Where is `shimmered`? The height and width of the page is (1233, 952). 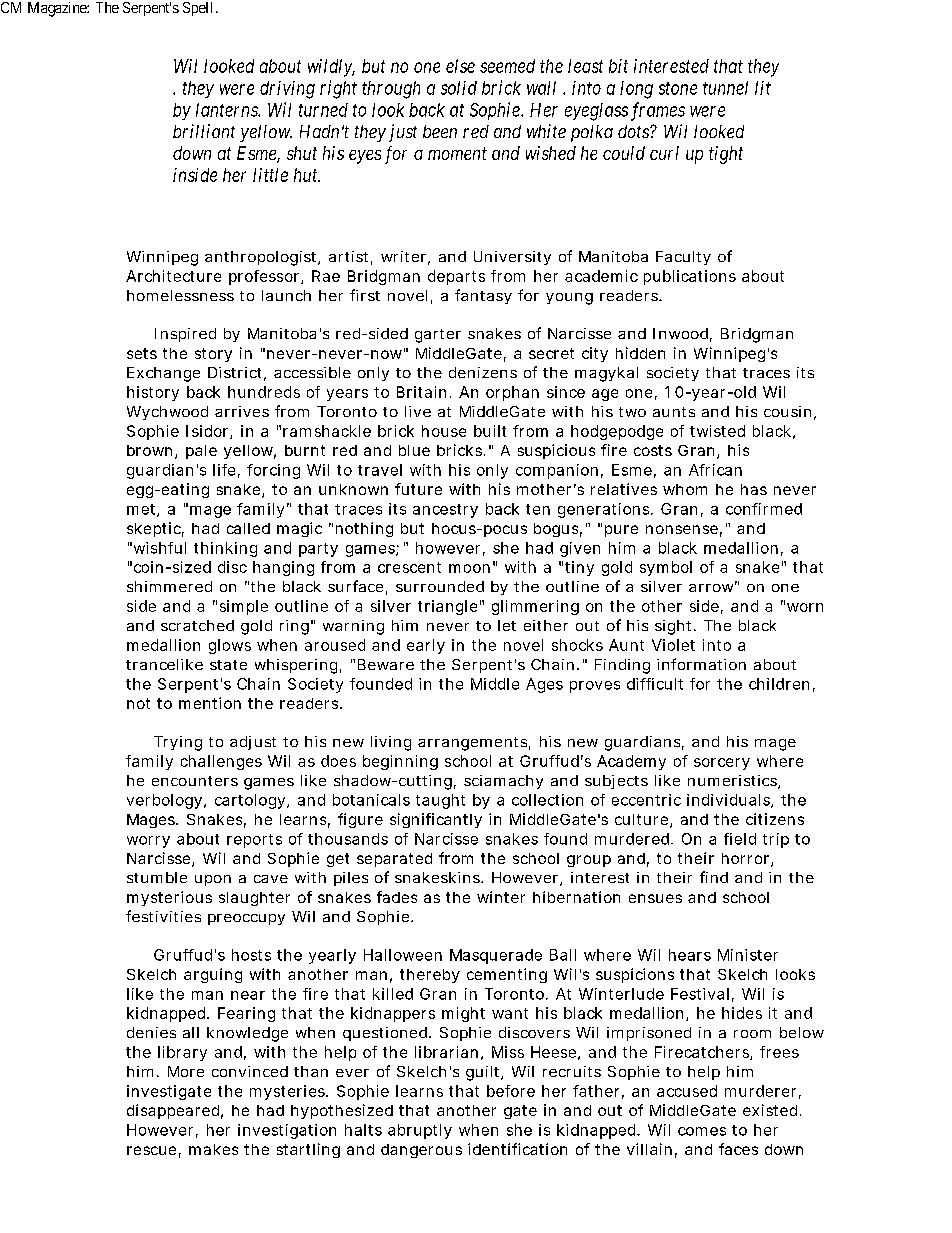
shimmered is located at coordinates (169, 586).
